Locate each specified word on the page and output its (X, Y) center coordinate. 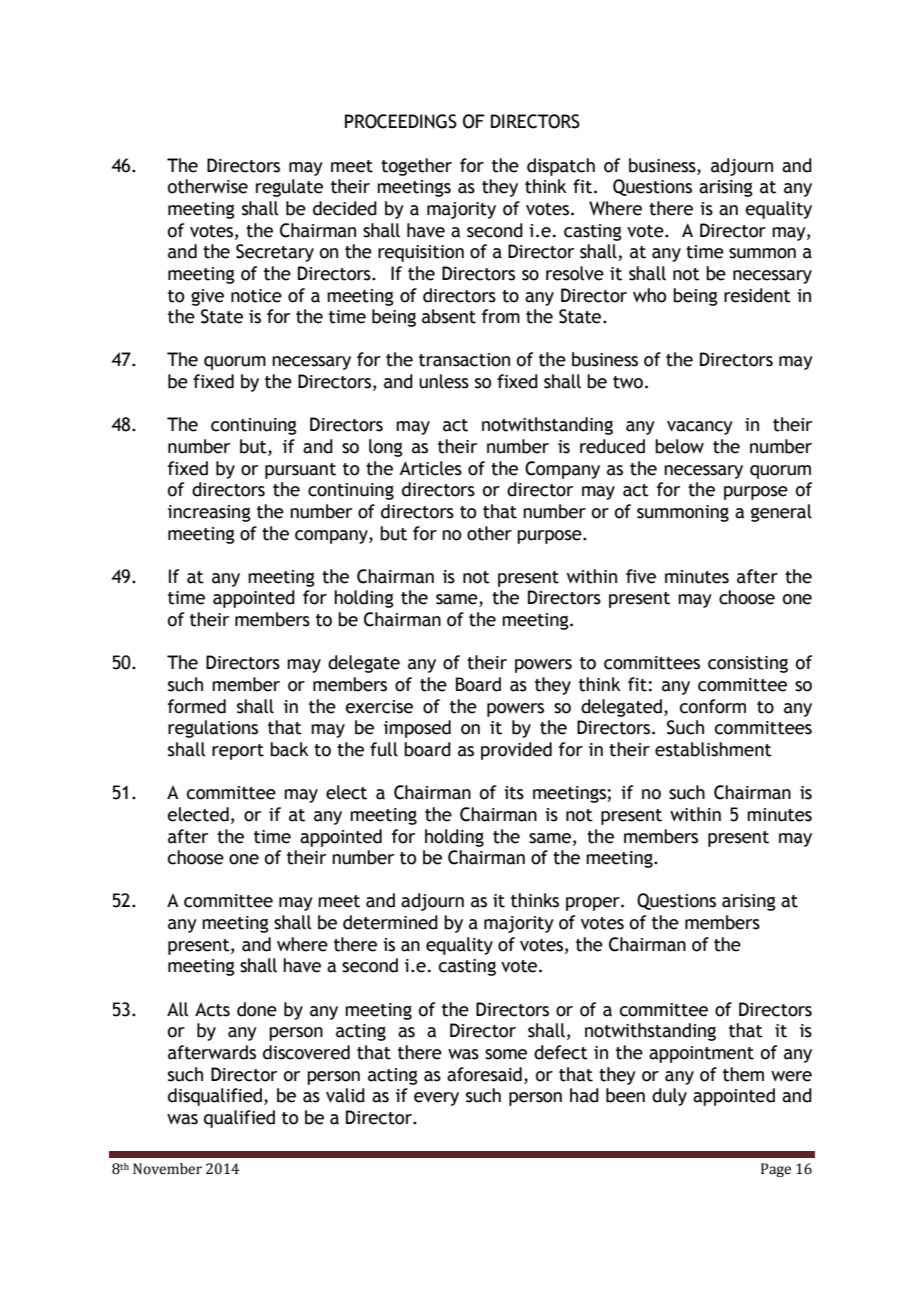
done (257, 1009)
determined (390, 922)
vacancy (700, 428)
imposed (417, 729)
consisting (748, 664)
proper (594, 904)
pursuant (300, 471)
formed (197, 706)
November (167, 1169)
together (416, 167)
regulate (289, 188)
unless (444, 381)
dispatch (561, 167)
